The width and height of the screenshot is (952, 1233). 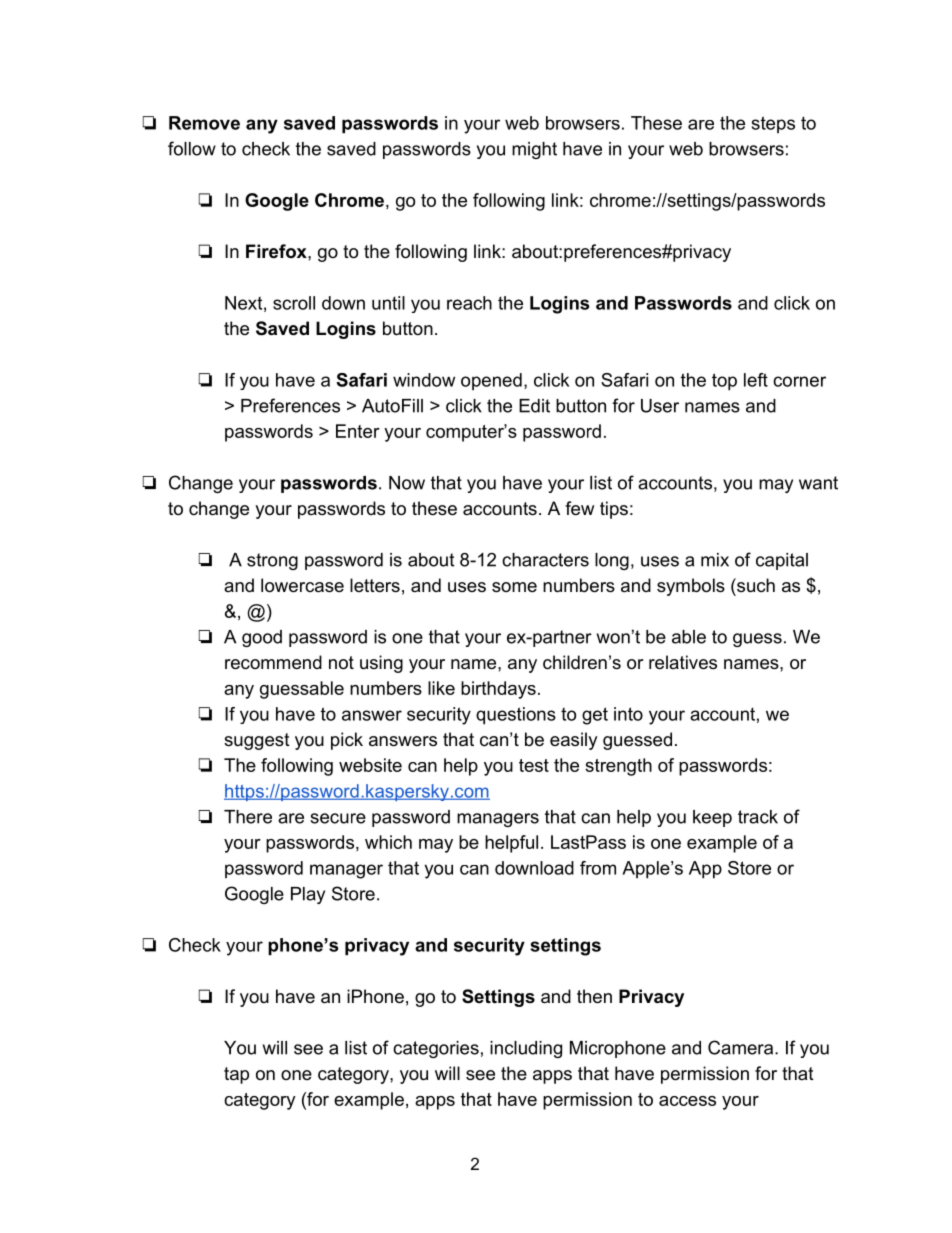 What do you see at coordinates (236, 1075) in the screenshot?
I see `tap` at bounding box center [236, 1075].
